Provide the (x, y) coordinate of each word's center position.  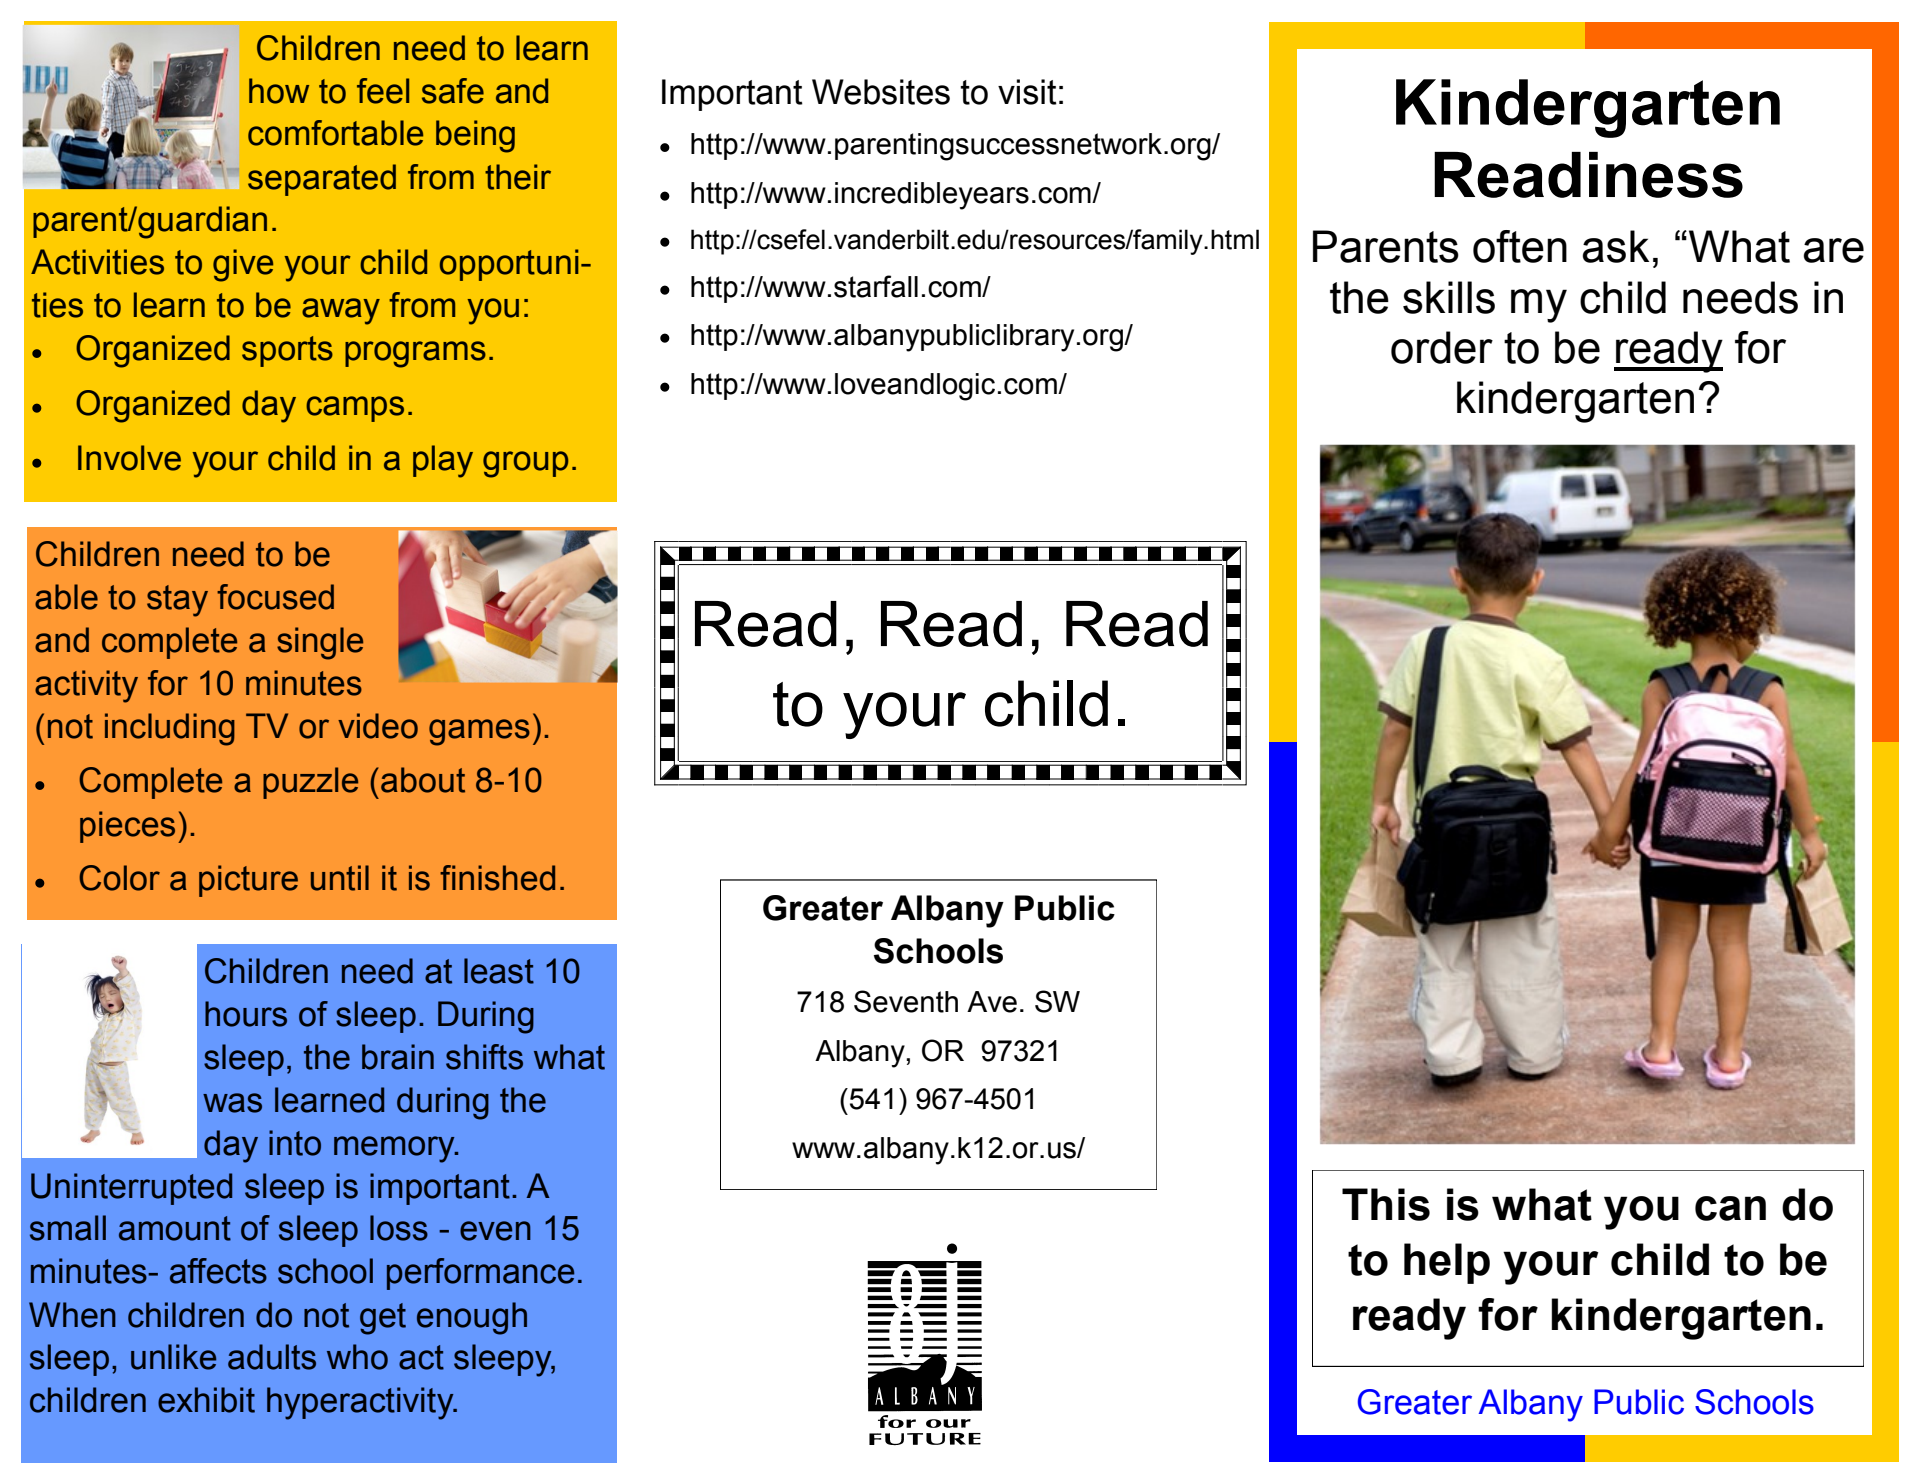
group (525, 464)
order (1442, 347)
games (479, 732)
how (279, 91)
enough (472, 1318)
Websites (881, 92)
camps (355, 409)
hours (246, 1014)
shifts (484, 1057)
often (1520, 246)
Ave (992, 1002)
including (170, 729)
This (1386, 1204)
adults (272, 1357)
